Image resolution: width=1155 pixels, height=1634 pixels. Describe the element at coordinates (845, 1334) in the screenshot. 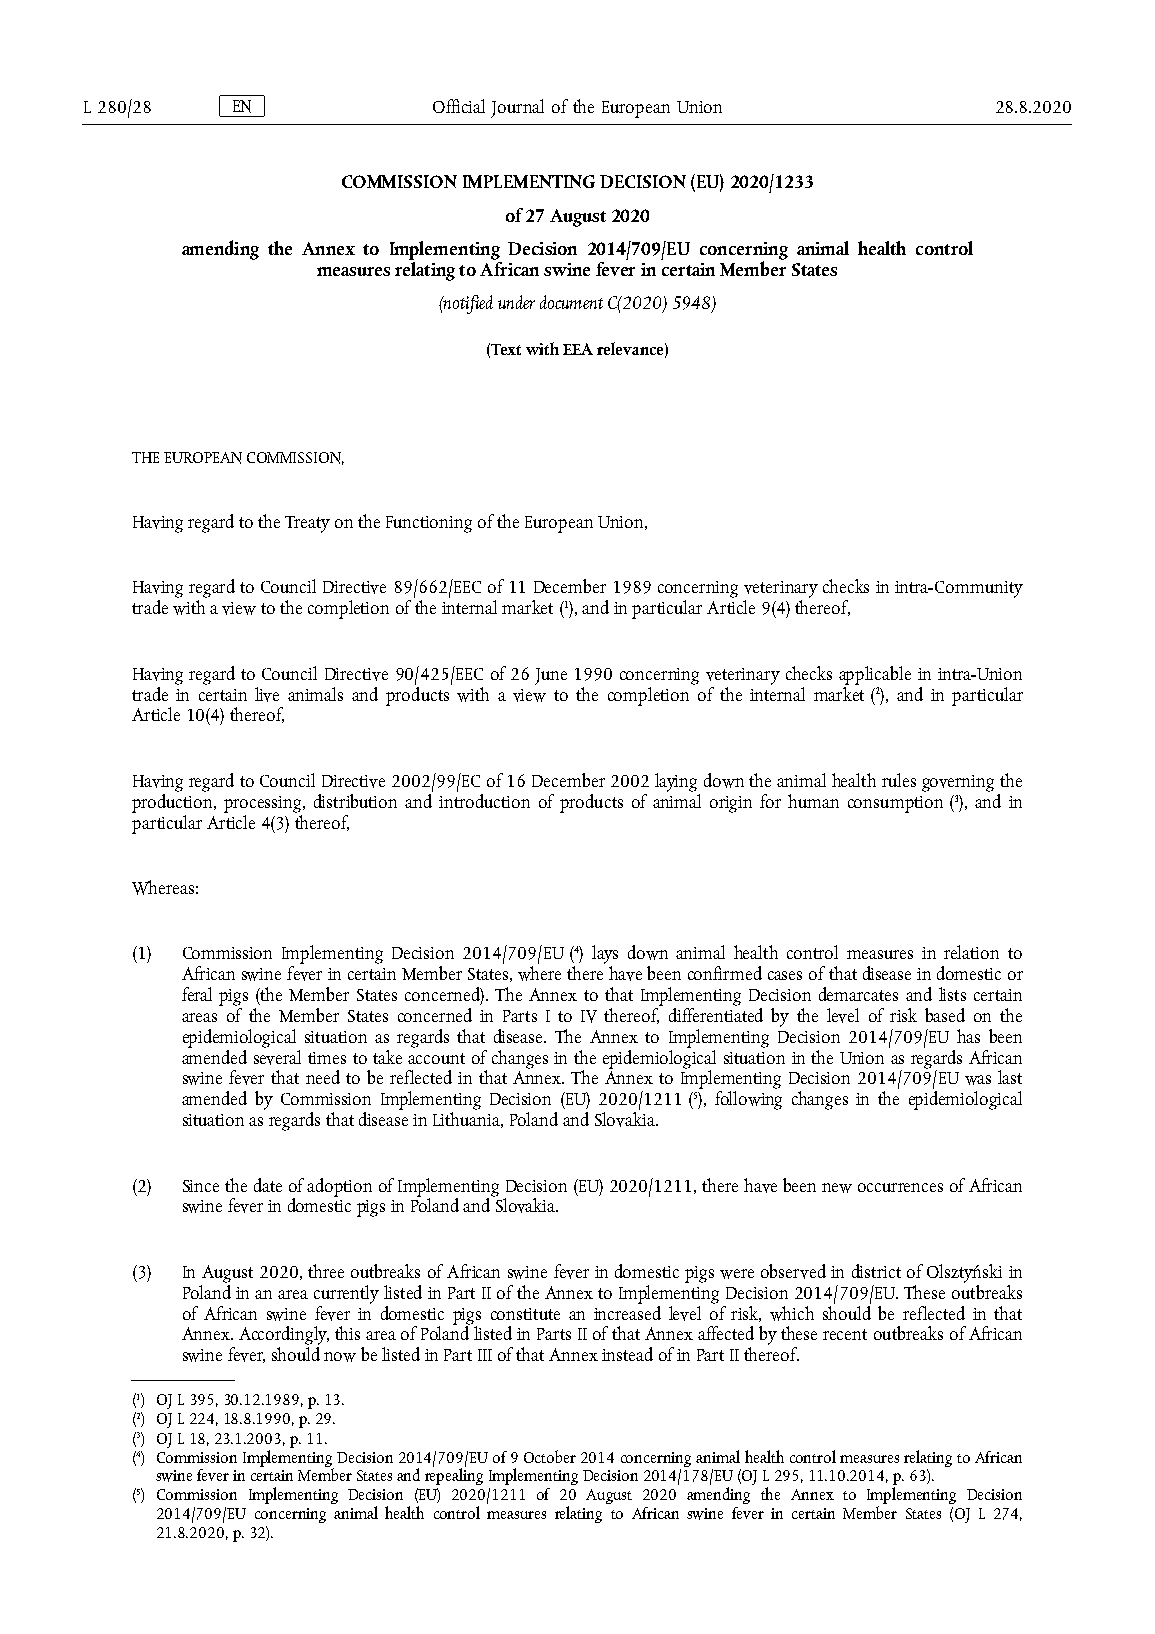

I see `recent` at that location.
